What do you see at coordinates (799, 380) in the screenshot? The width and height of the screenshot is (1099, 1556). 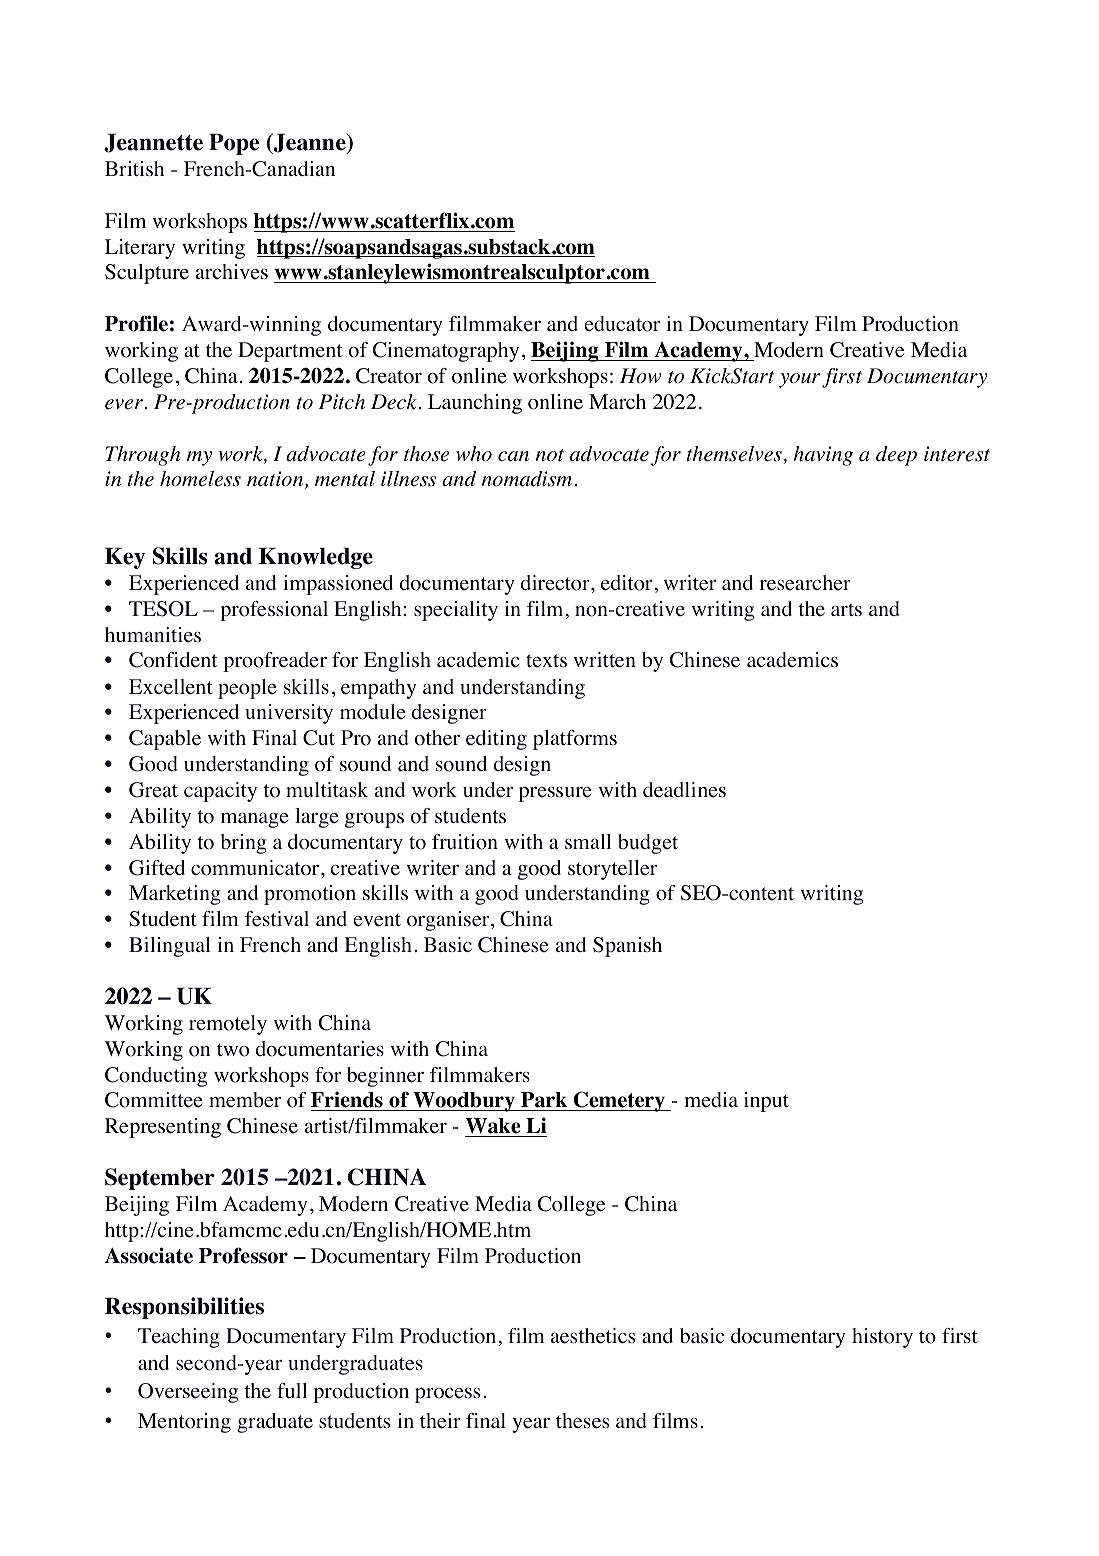 I see `your` at bounding box center [799, 380].
